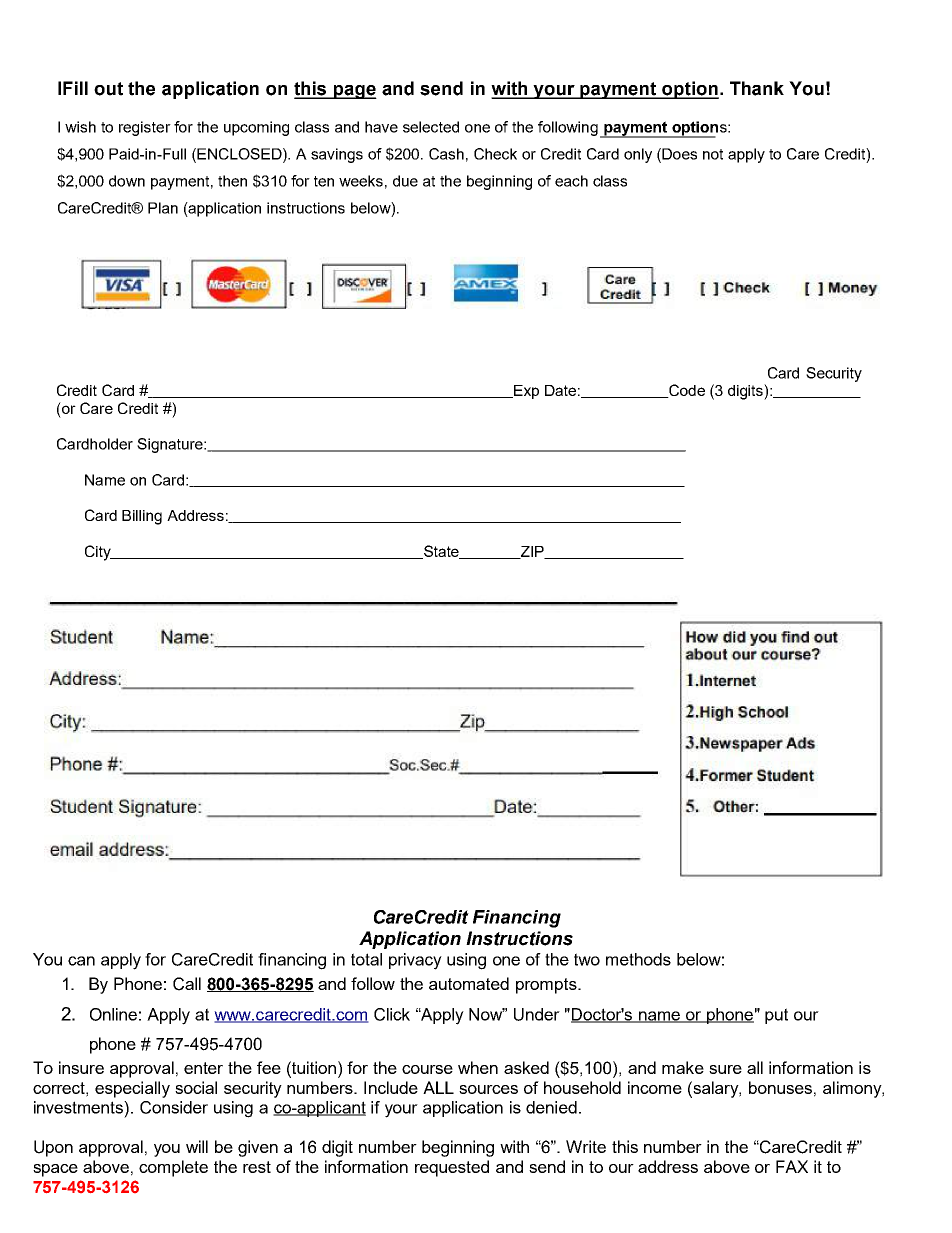 This screenshot has height=1233, width=952. I want to click on register, so click(145, 128).
